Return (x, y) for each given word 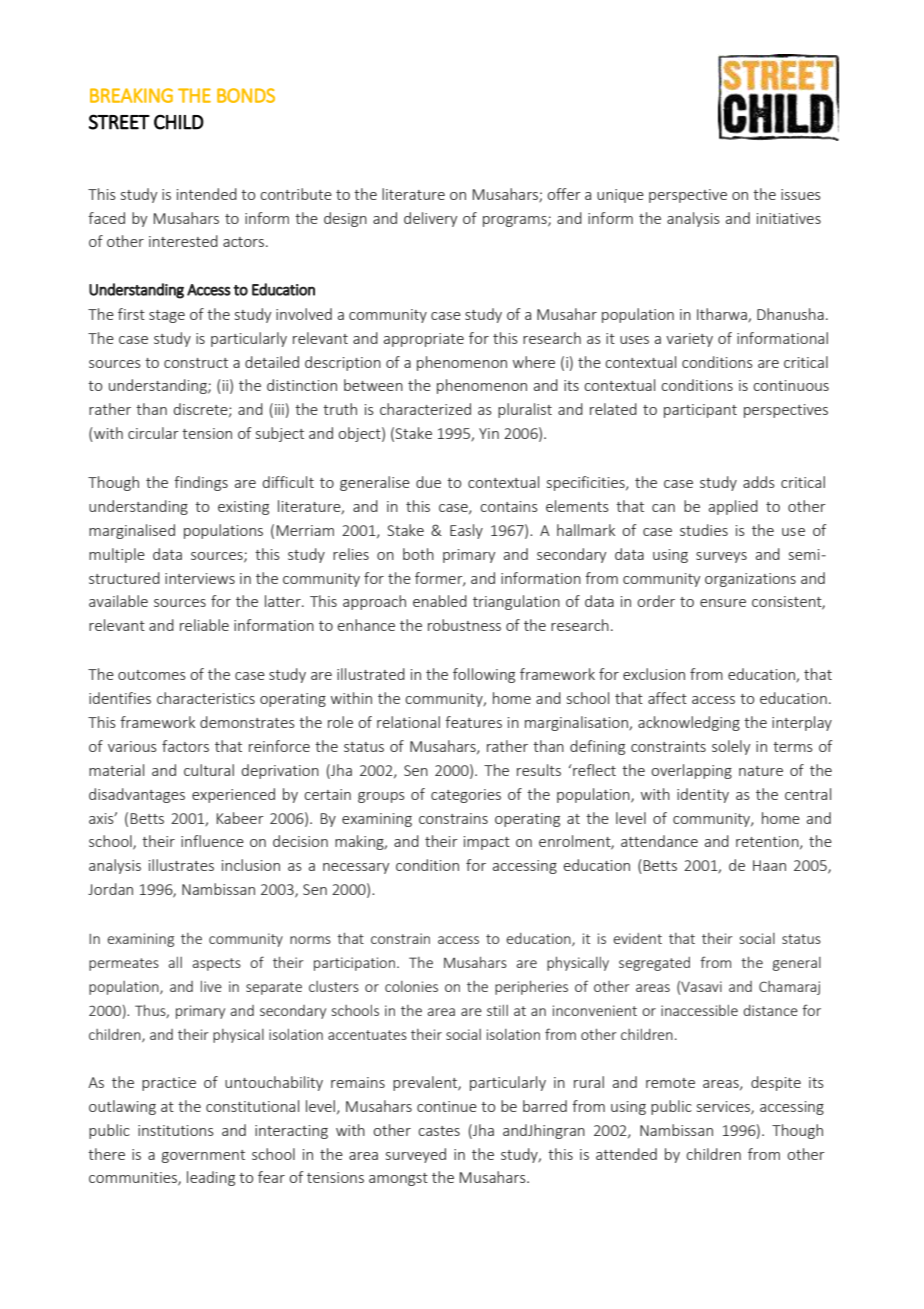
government (203, 1156)
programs (516, 221)
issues (801, 194)
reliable (204, 625)
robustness (464, 625)
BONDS (246, 95)
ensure (723, 603)
